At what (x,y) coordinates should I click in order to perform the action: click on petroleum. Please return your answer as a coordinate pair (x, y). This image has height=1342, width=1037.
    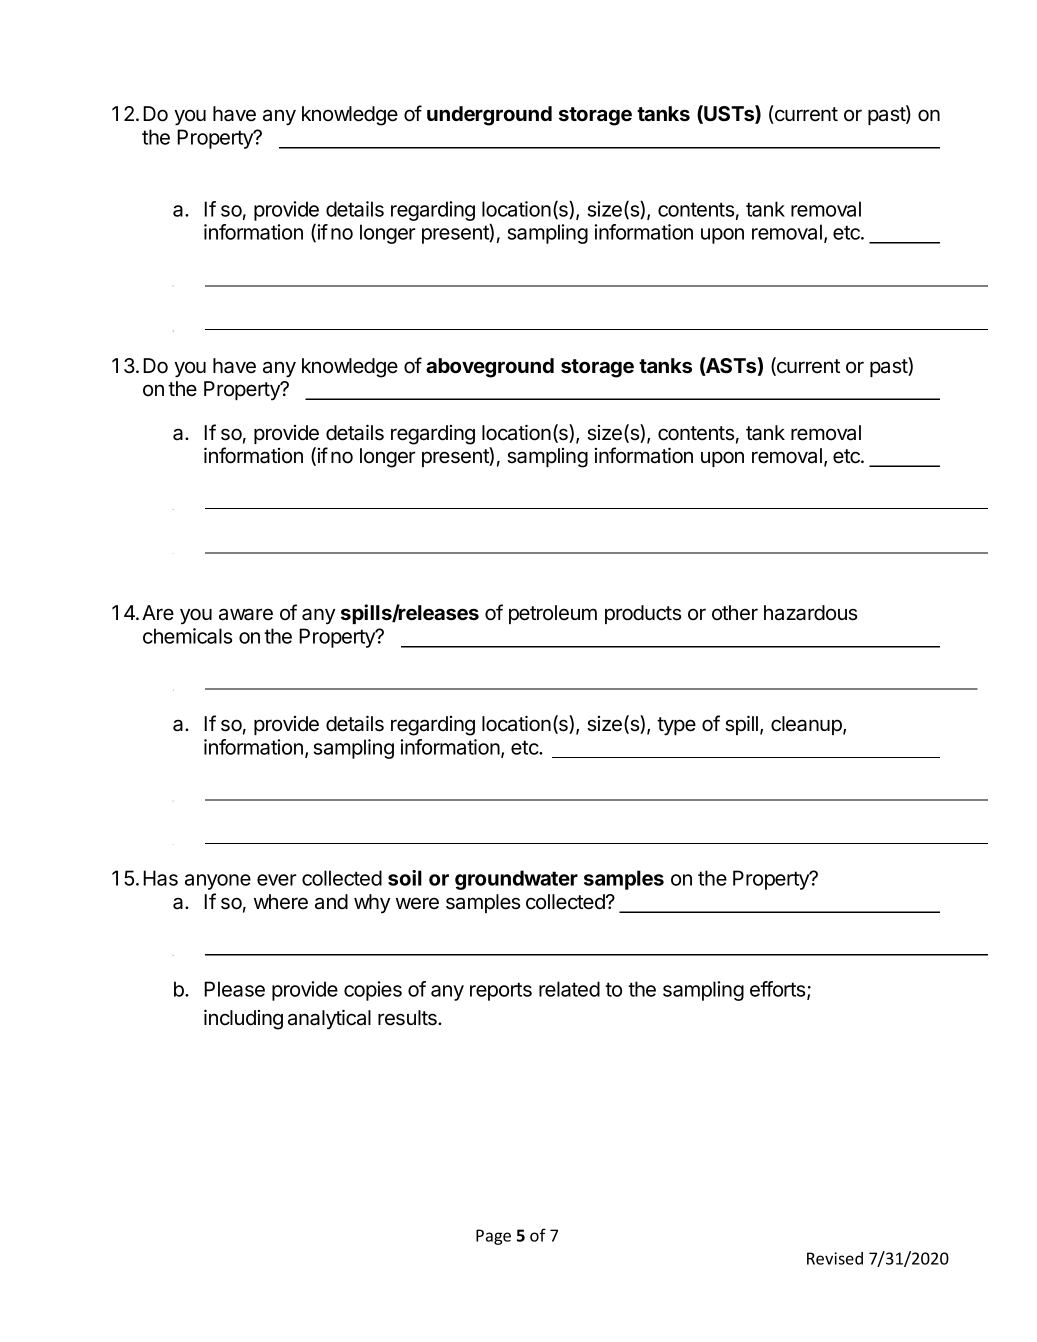
    Looking at the image, I should click on (553, 614).
